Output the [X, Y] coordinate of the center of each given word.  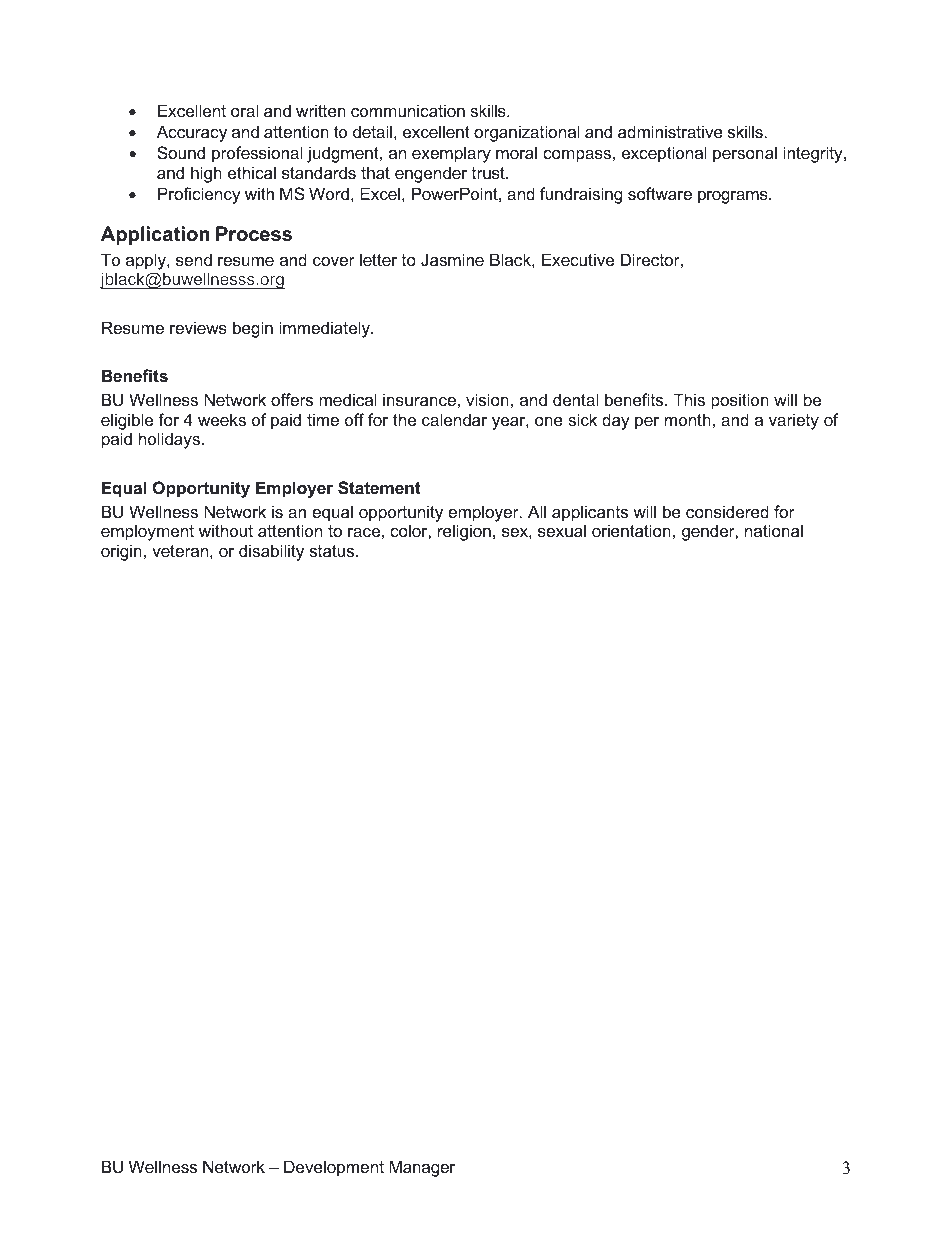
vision [487, 399]
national [774, 530]
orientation [631, 530]
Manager [422, 1168]
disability [271, 552]
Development [334, 1168]
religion [464, 532]
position [740, 401]
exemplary [451, 154]
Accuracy [192, 133]
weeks [222, 419]
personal [745, 154]
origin [121, 552]
